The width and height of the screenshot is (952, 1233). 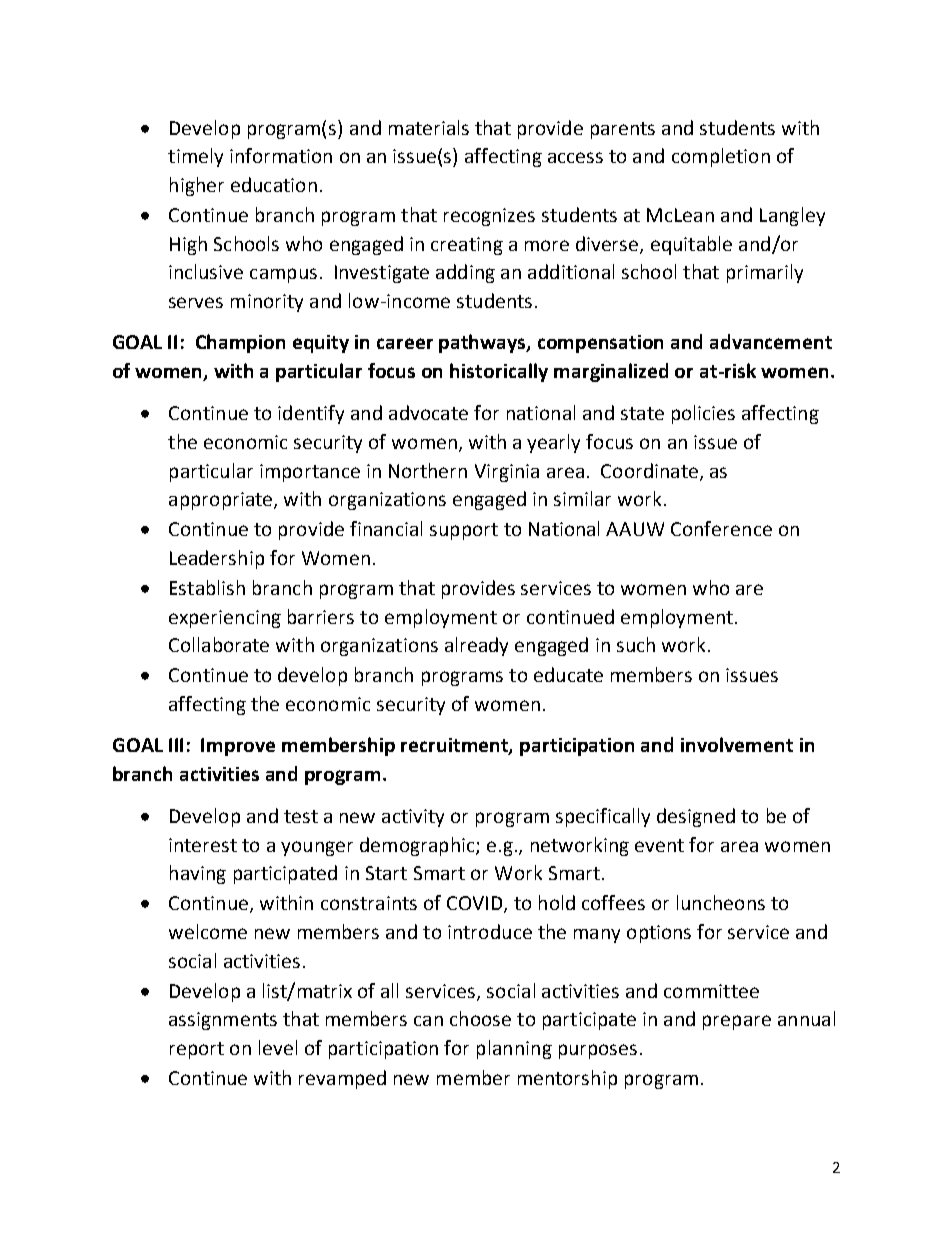 What do you see at coordinates (476, 646) in the screenshot?
I see `already` at bounding box center [476, 646].
